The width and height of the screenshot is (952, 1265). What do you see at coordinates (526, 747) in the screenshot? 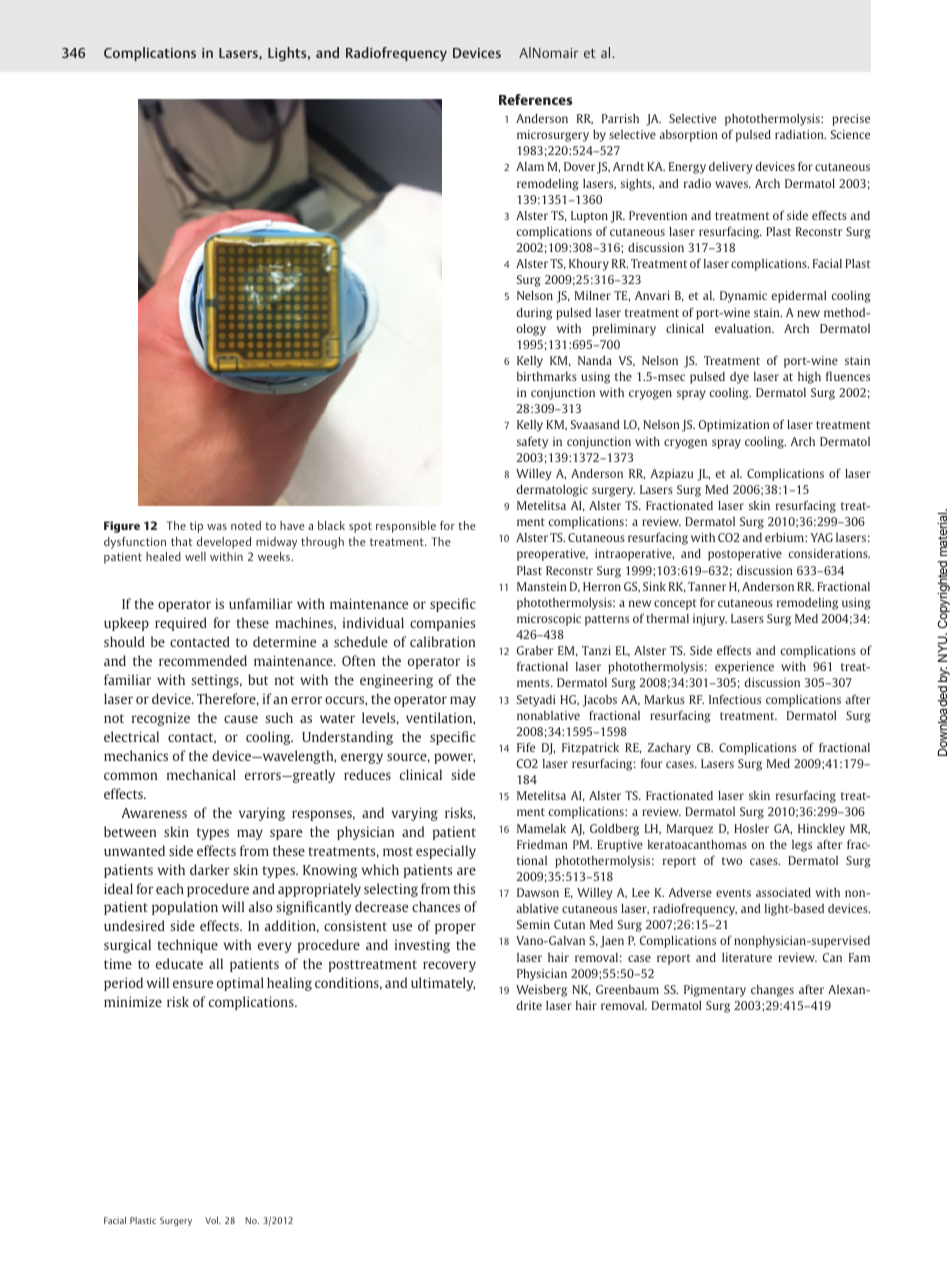
I see `Fife` at bounding box center [526, 747].
